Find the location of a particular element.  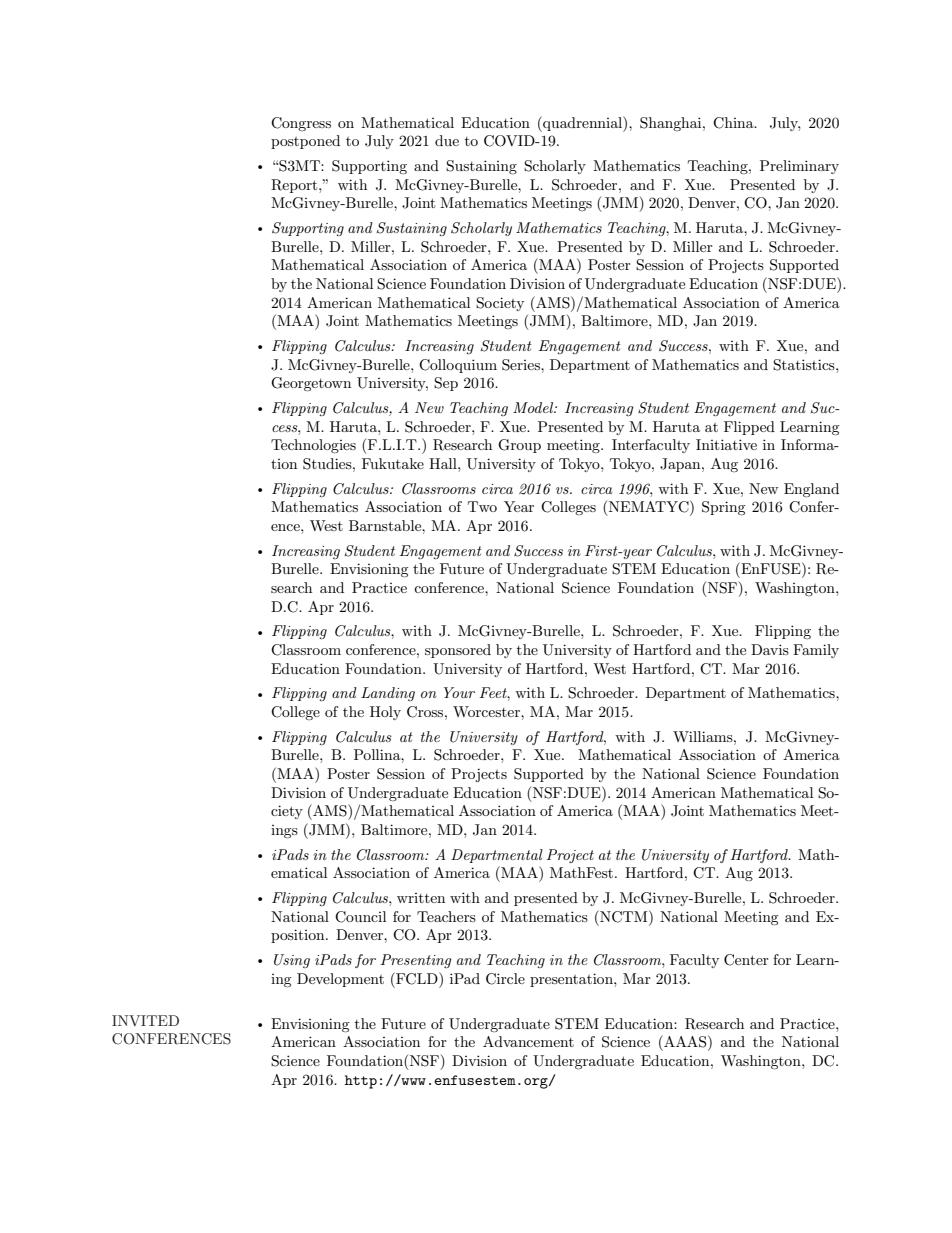

Georgetown is located at coordinates (311, 384).
